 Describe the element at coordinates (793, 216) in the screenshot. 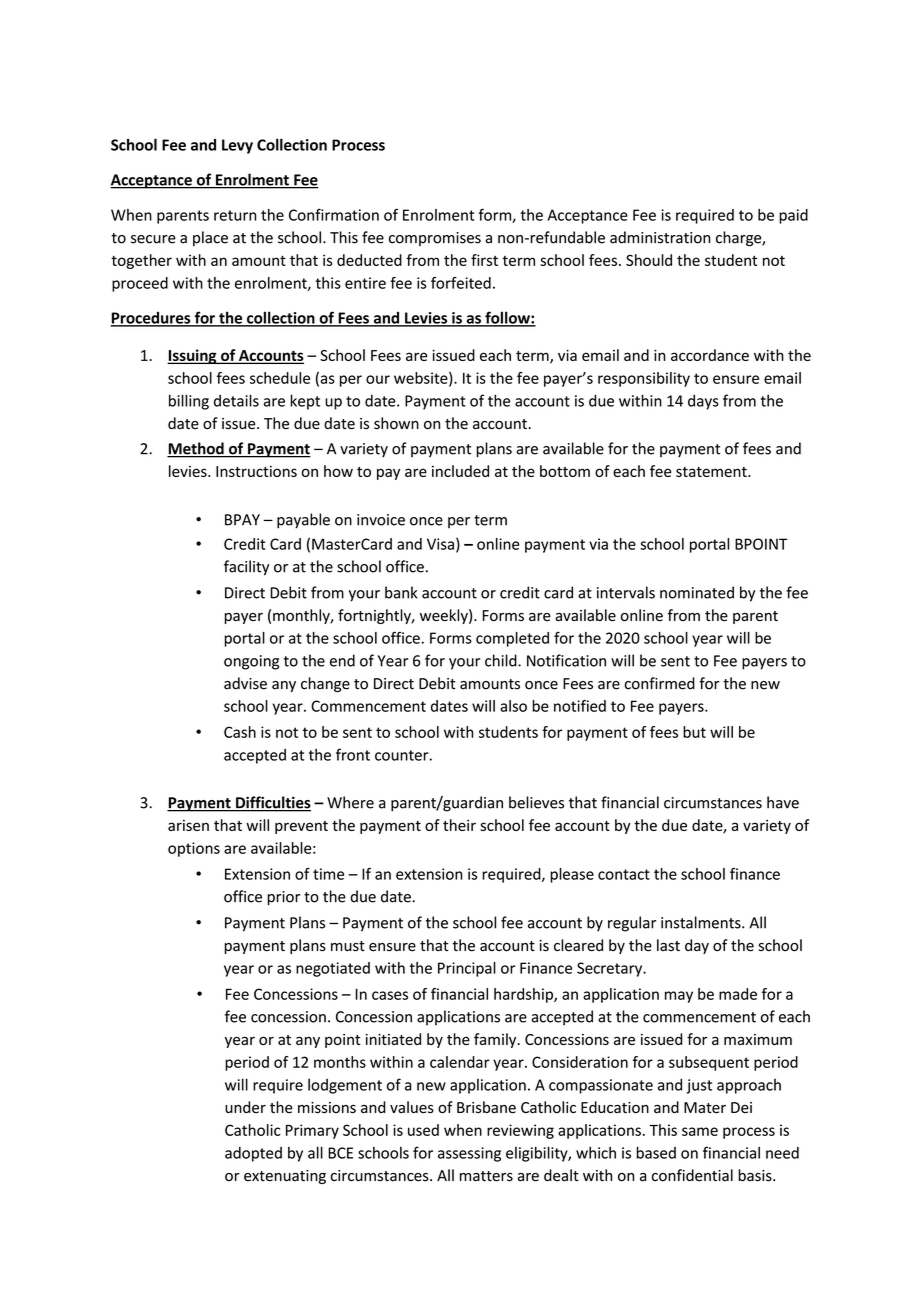

I see `paid` at that location.
